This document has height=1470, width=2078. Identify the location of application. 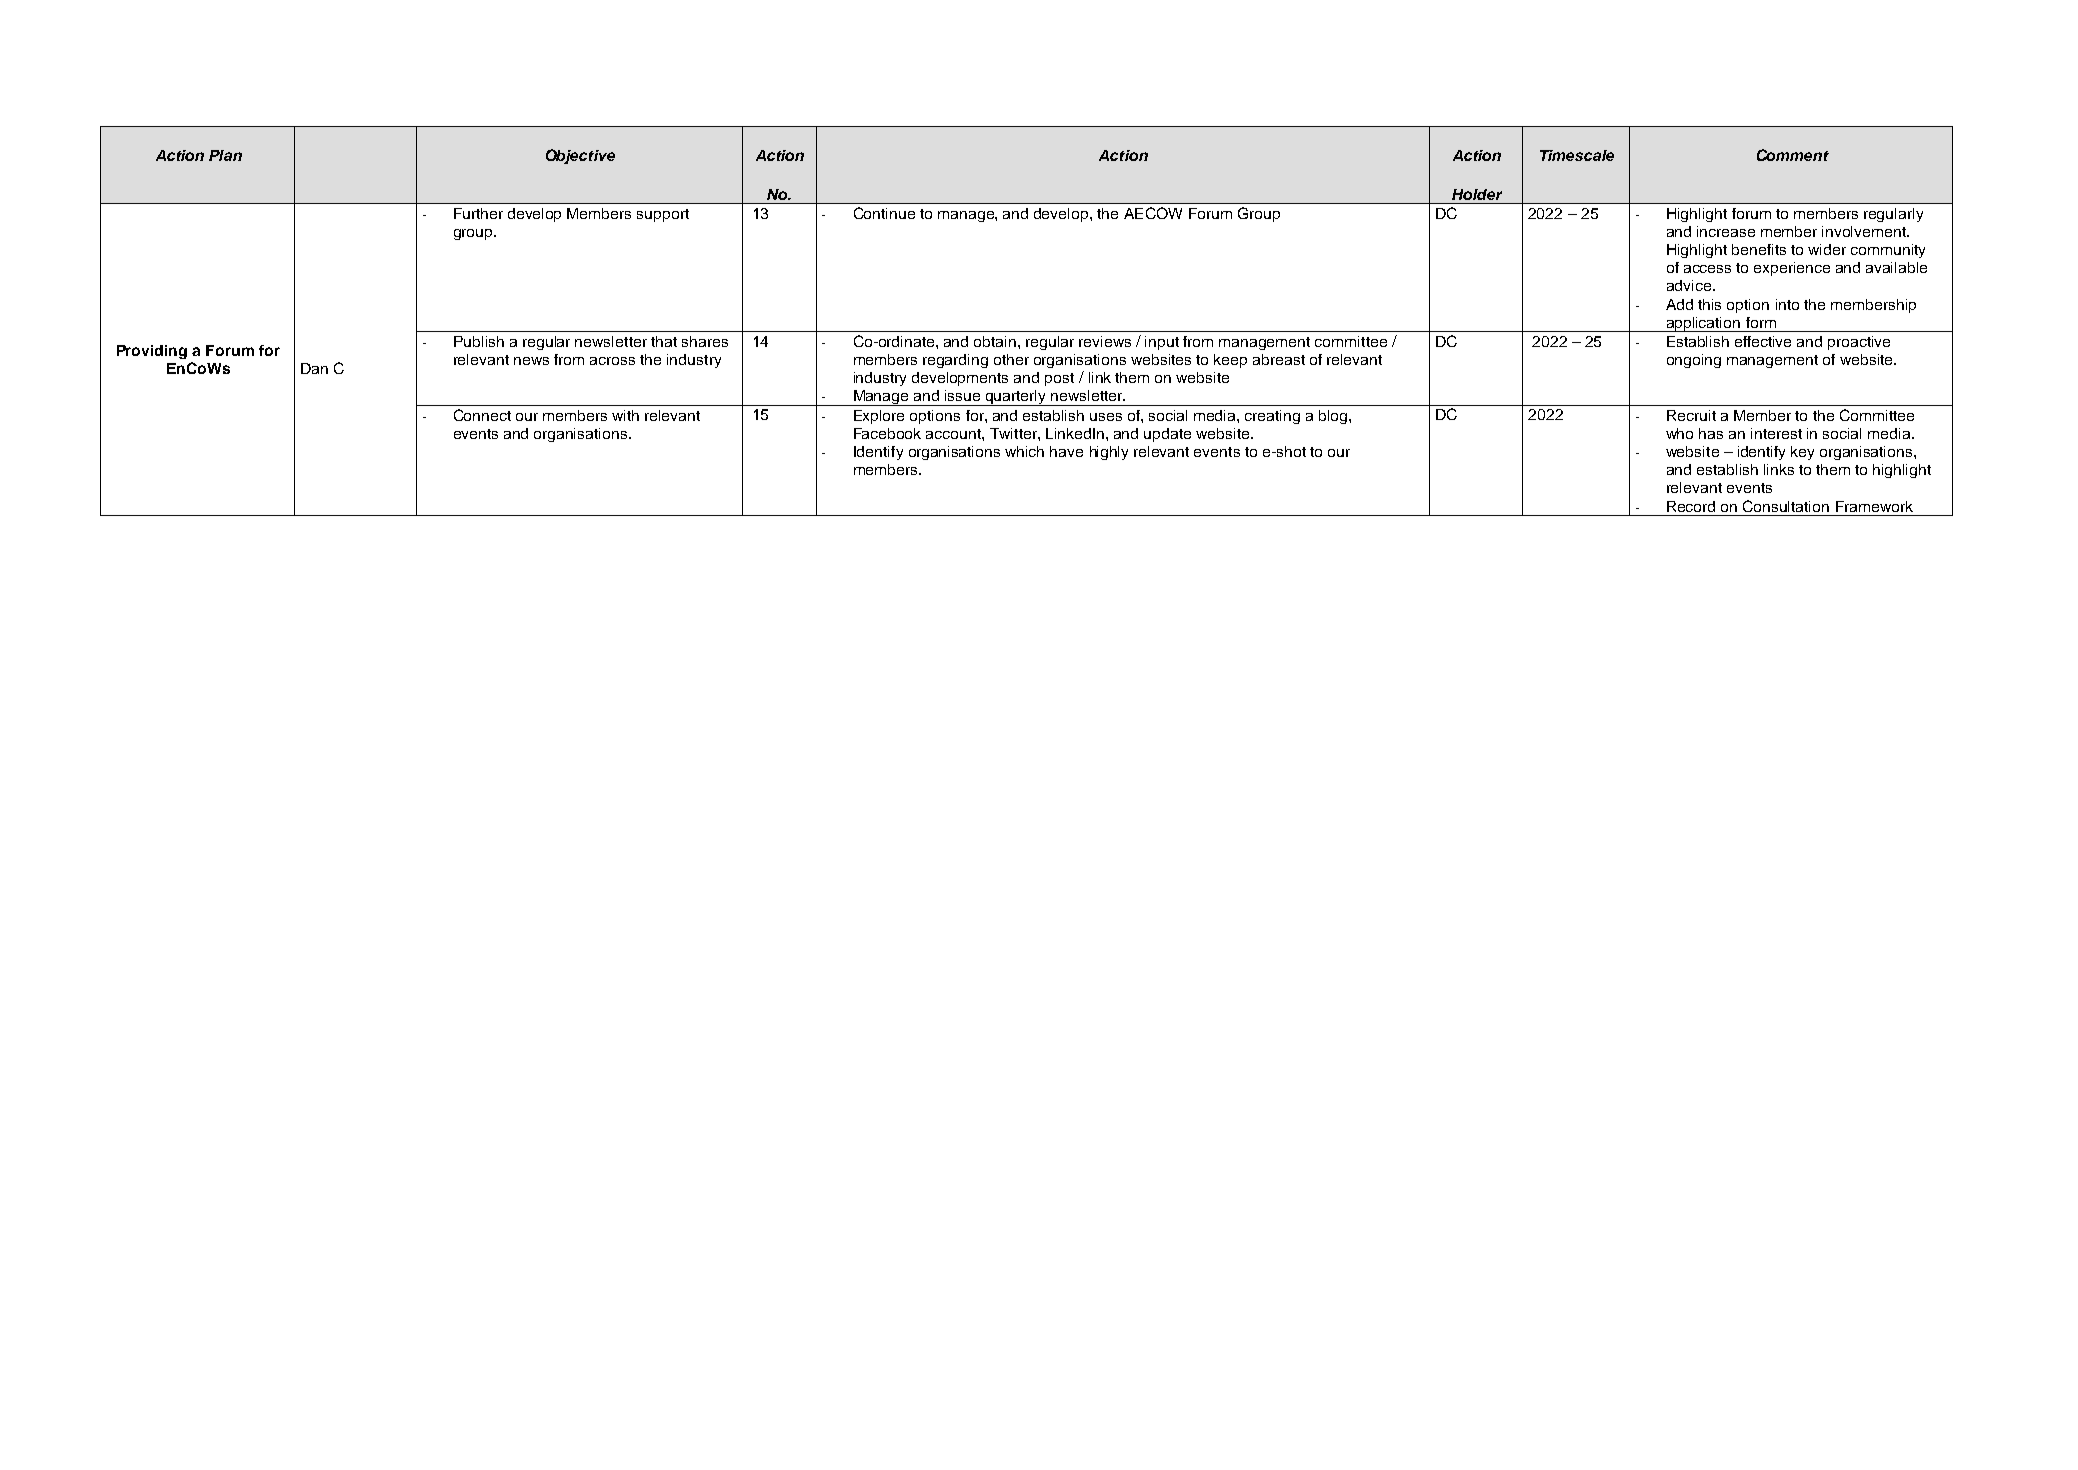
(1703, 324).
